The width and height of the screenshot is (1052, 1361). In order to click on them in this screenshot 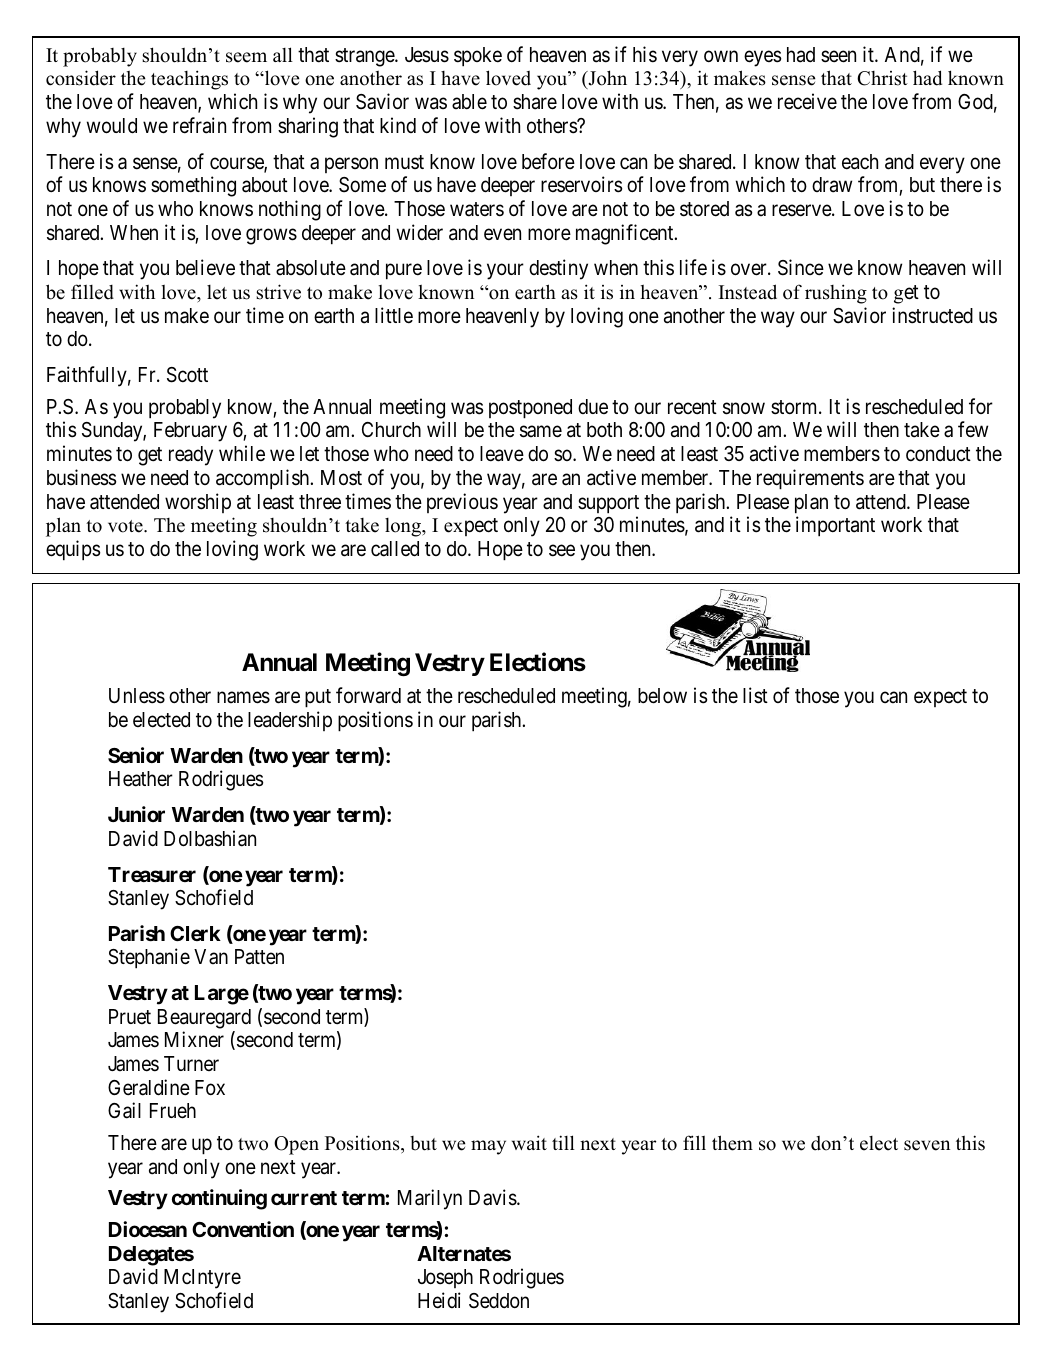, I will do `click(732, 1143)`.
